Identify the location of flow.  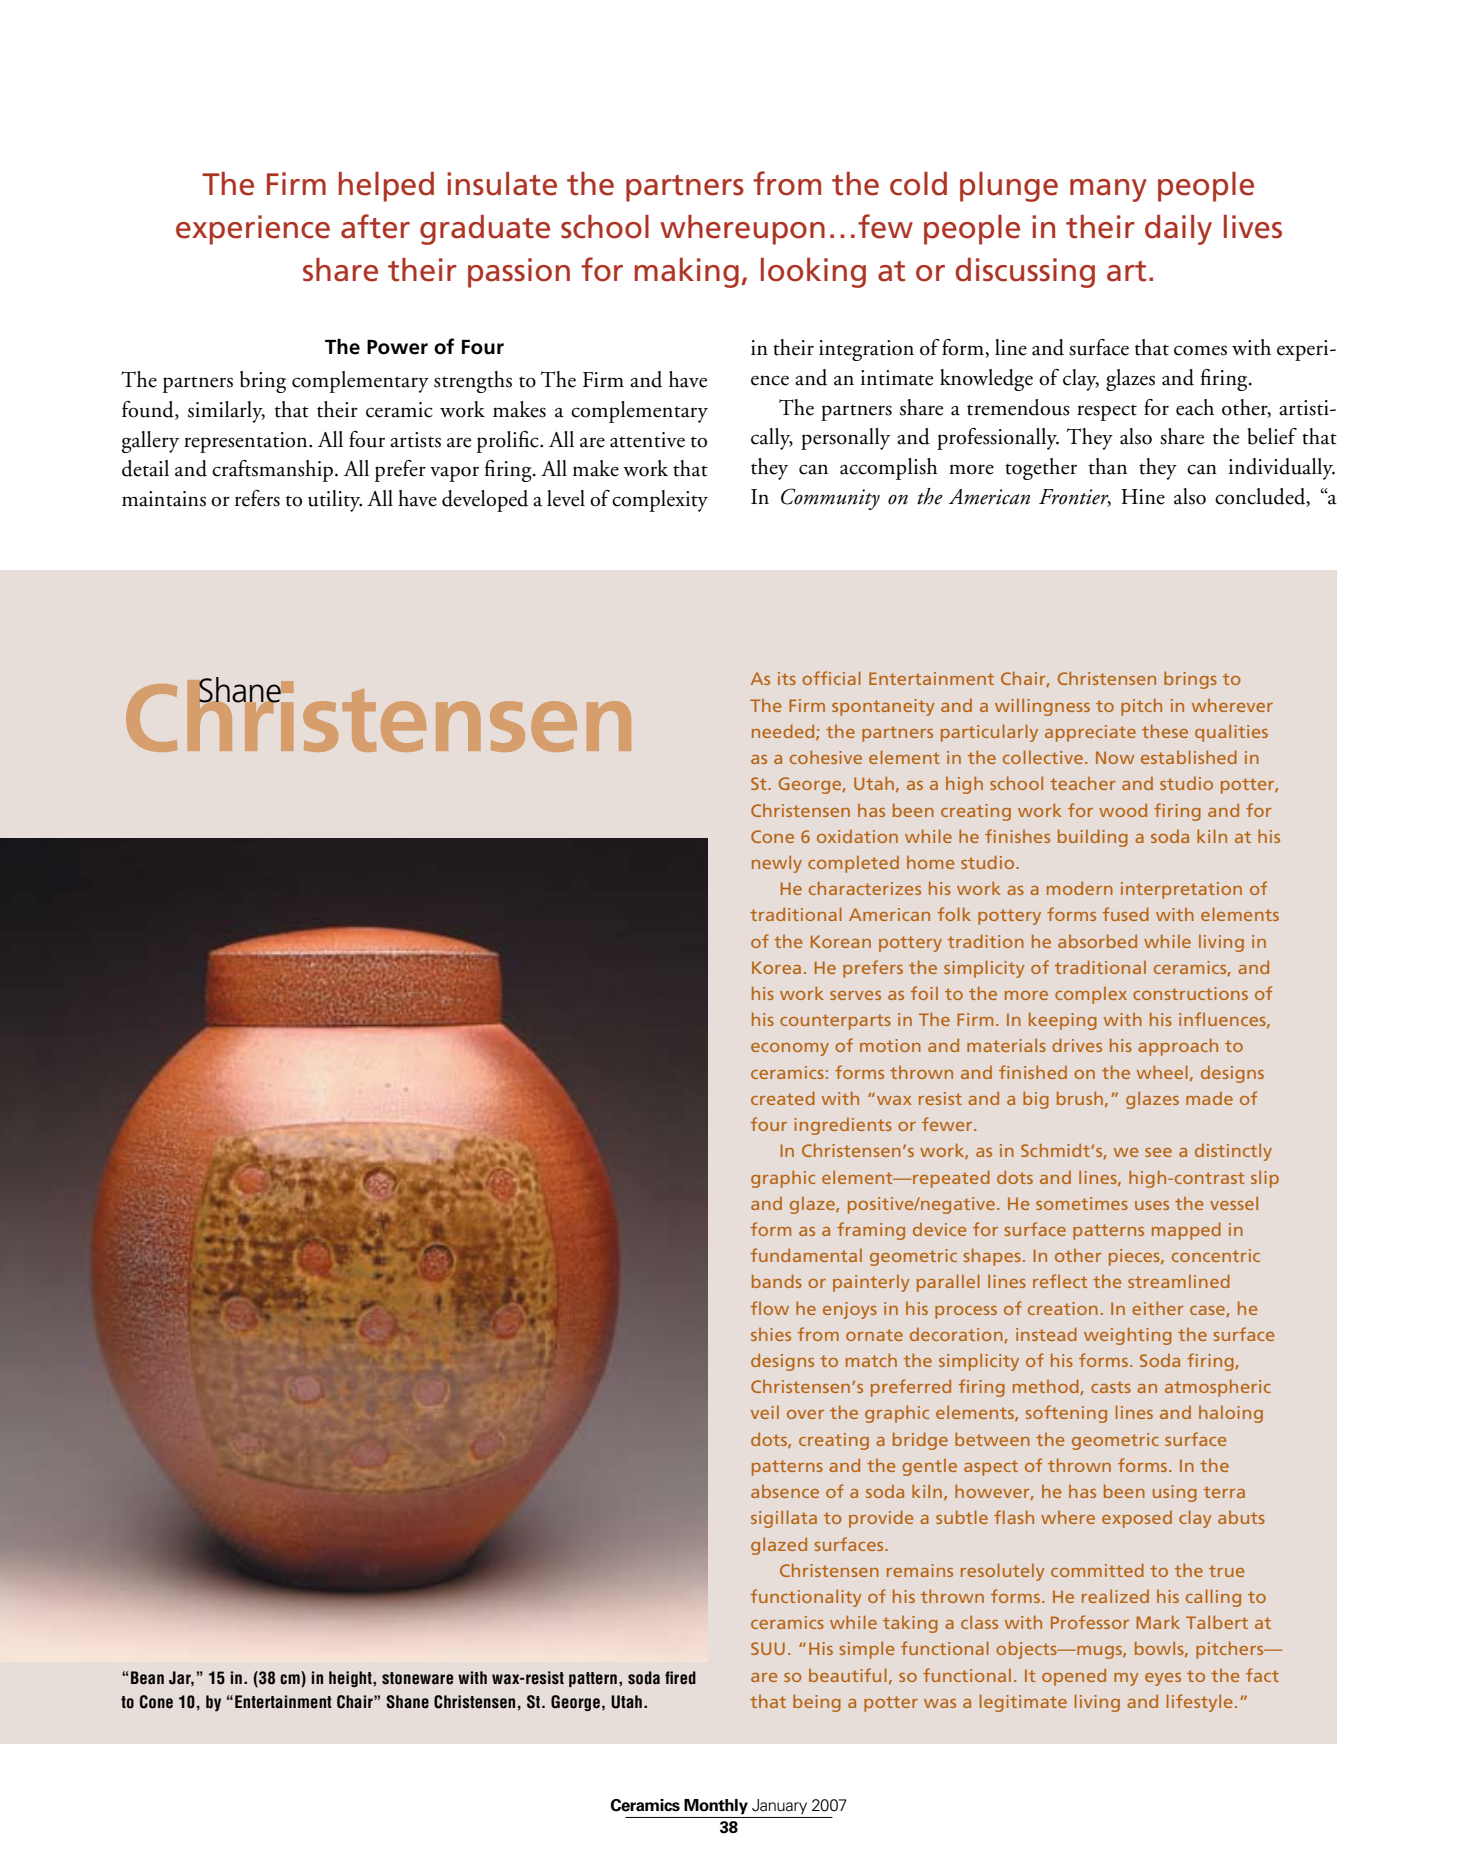
(770, 1308).
